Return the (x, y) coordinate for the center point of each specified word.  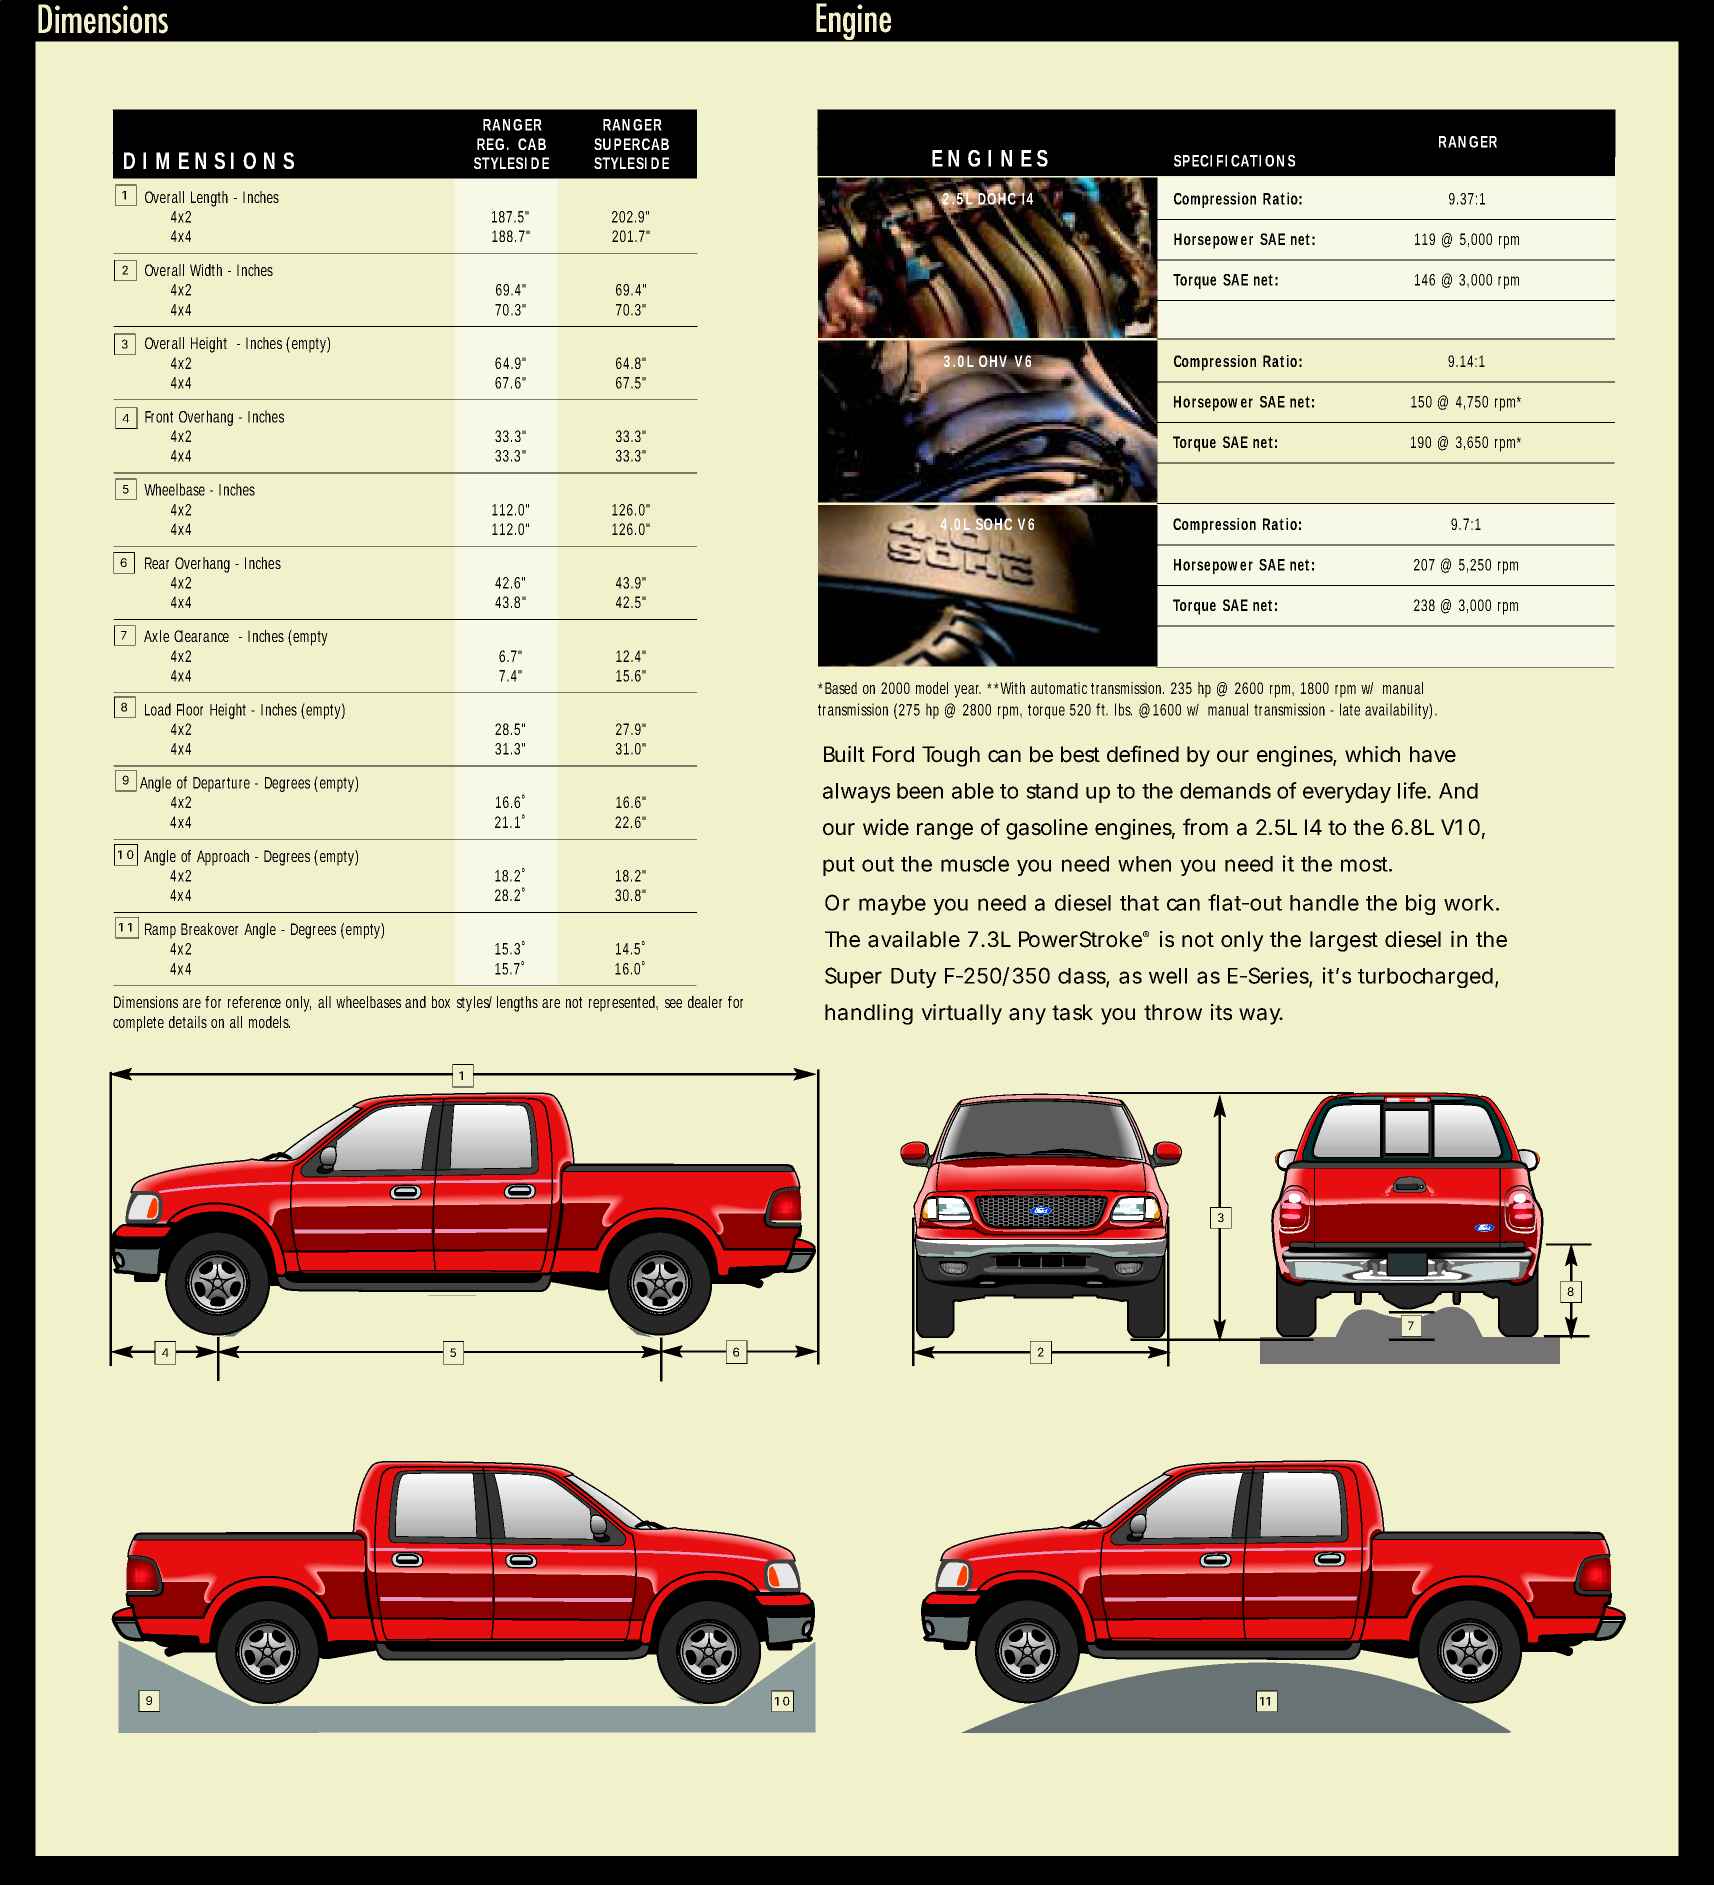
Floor (190, 709)
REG (490, 144)
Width (206, 270)
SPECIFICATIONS (1234, 161)
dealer (705, 1002)
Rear (157, 563)
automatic (1059, 688)
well (1168, 976)
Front (159, 417)
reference (254, 1002)
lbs (1123, 709)
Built (844, 754)
